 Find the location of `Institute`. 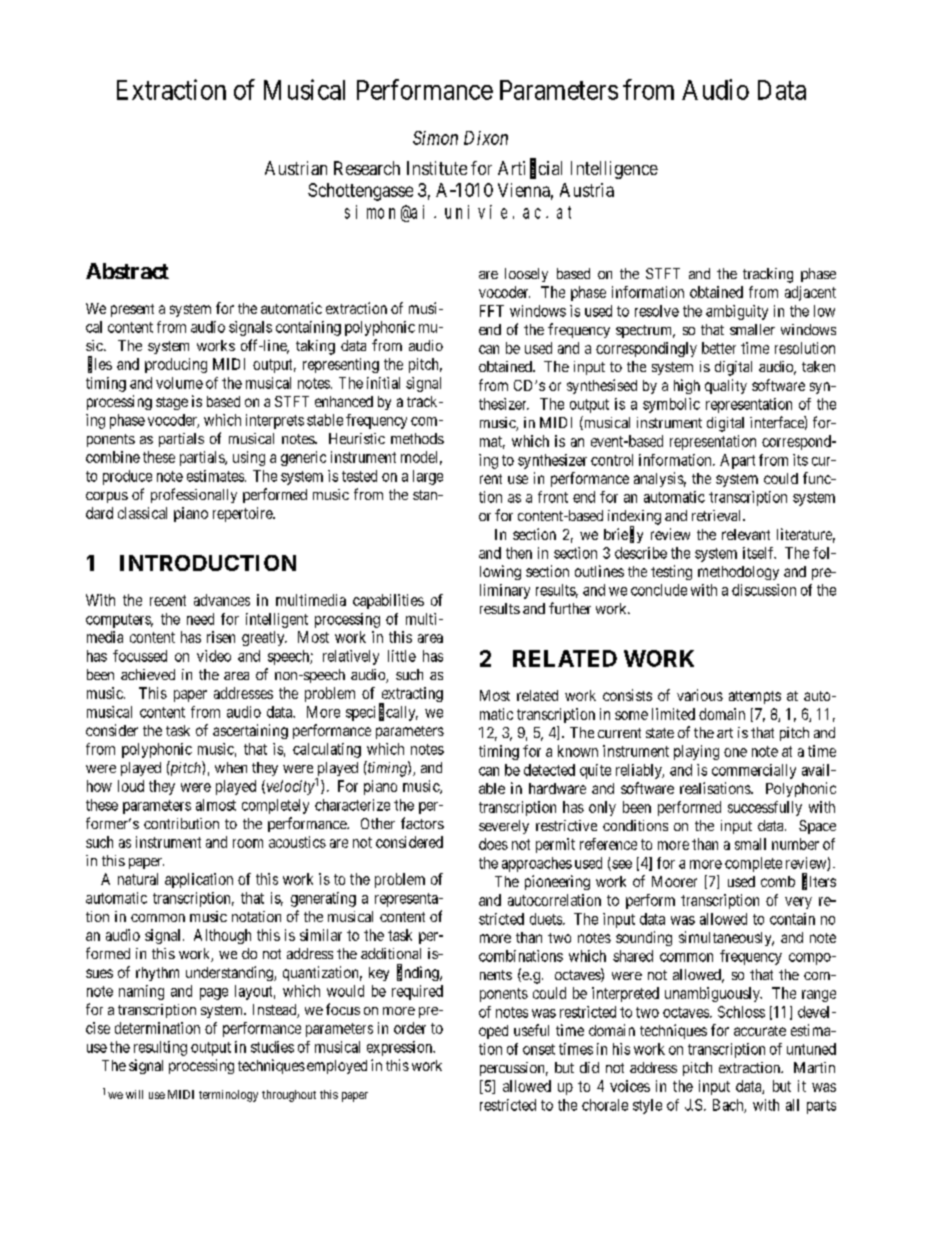

Institute is located at coordinates (437, 168).
